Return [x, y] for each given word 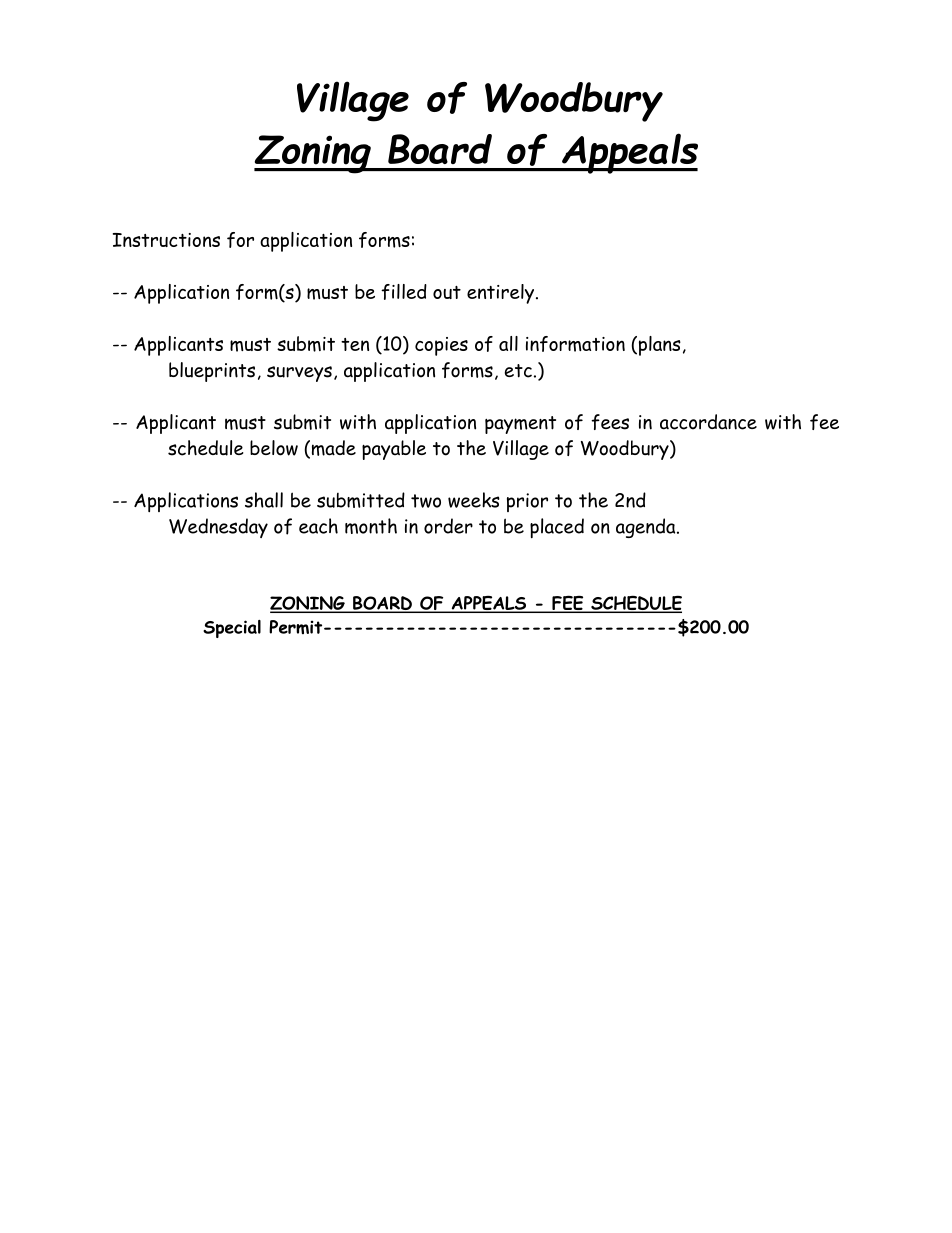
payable [394, 450]
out [447, 292]
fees [610, 422]
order [448, 526]
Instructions [166, 240]
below [274, 448]
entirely [502, 294]
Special [232, 629]
